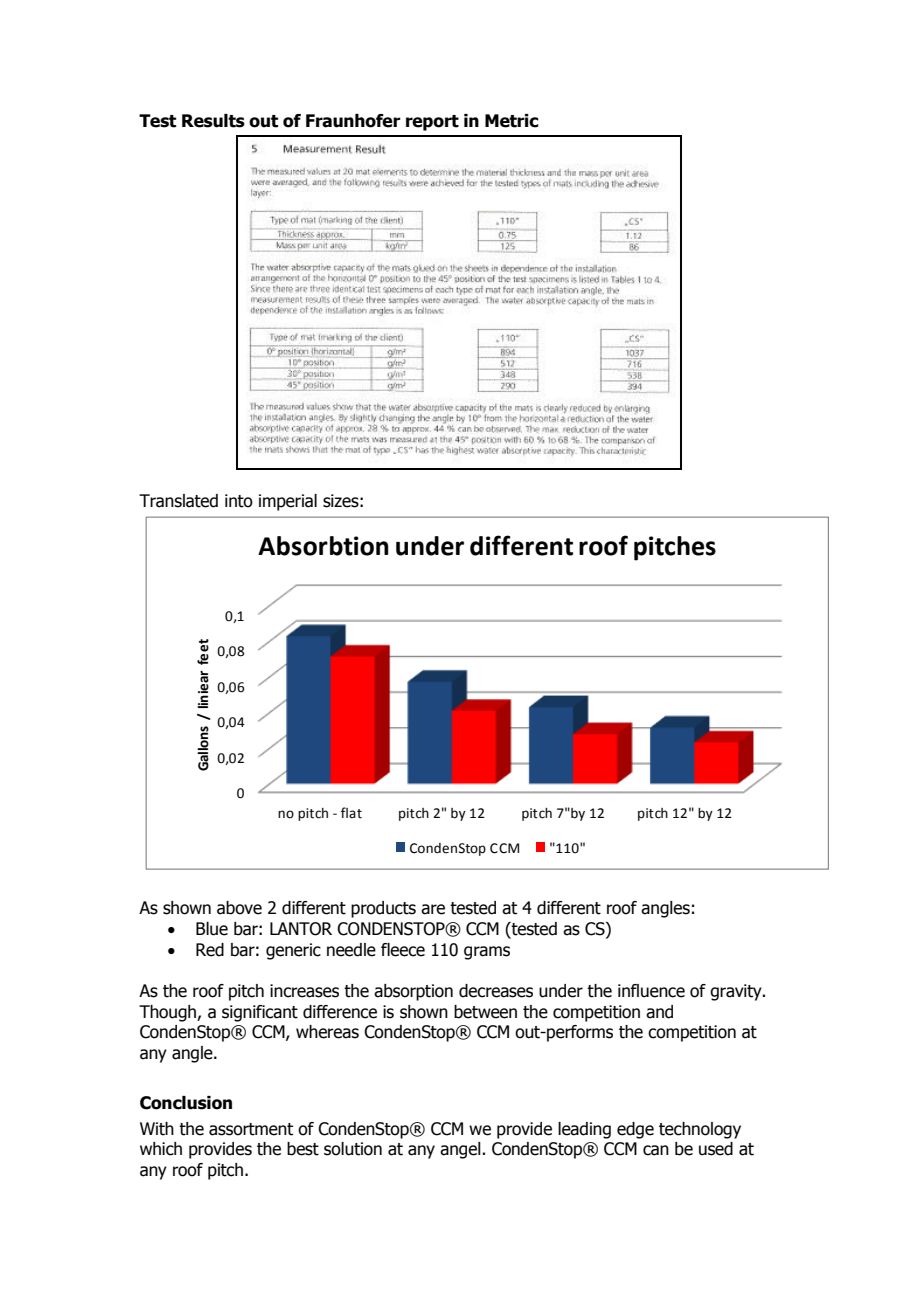  I want to click on assortment, so click(251, 1129).
